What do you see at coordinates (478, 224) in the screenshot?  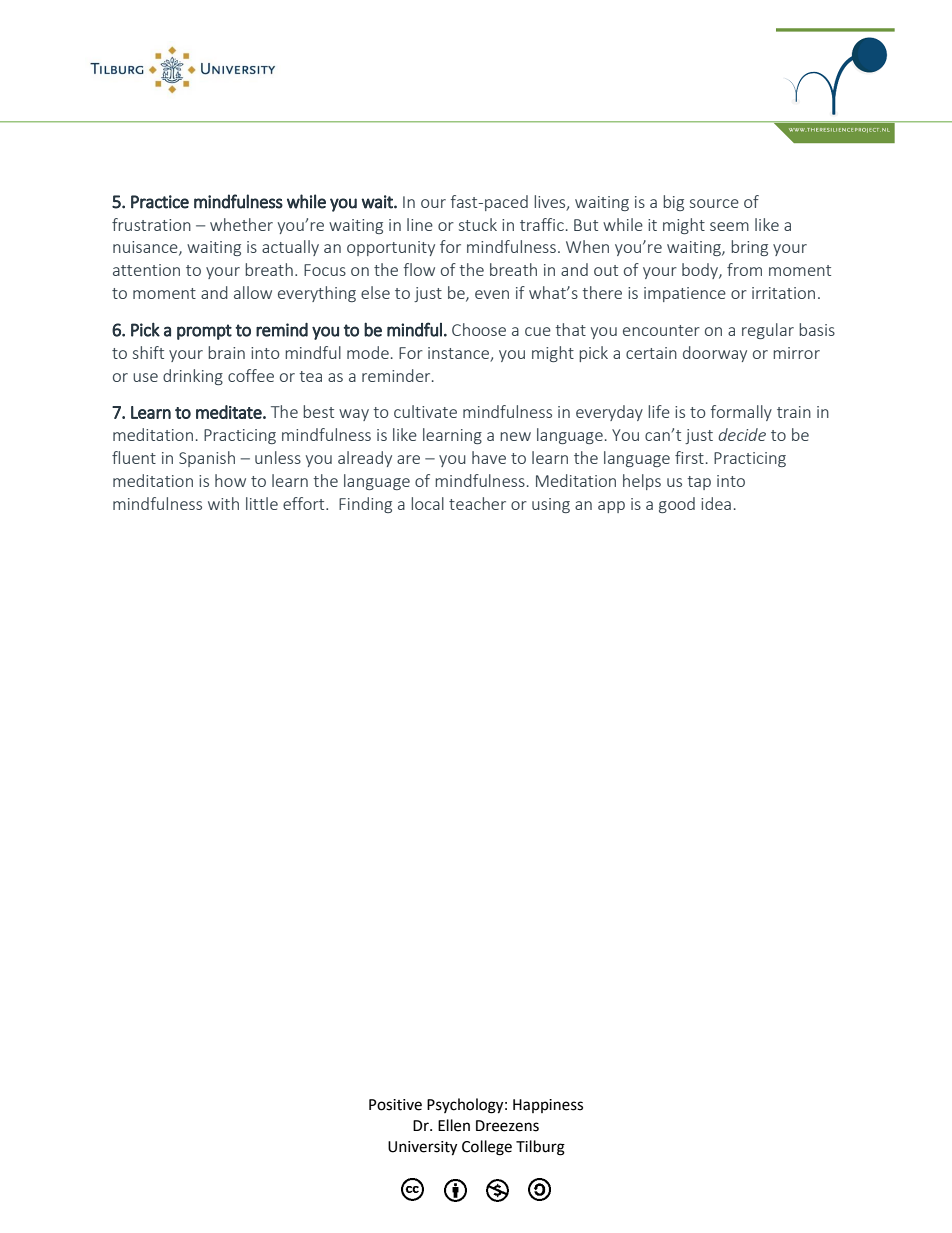 I see `stuck` at bounding box center [478, 224].
